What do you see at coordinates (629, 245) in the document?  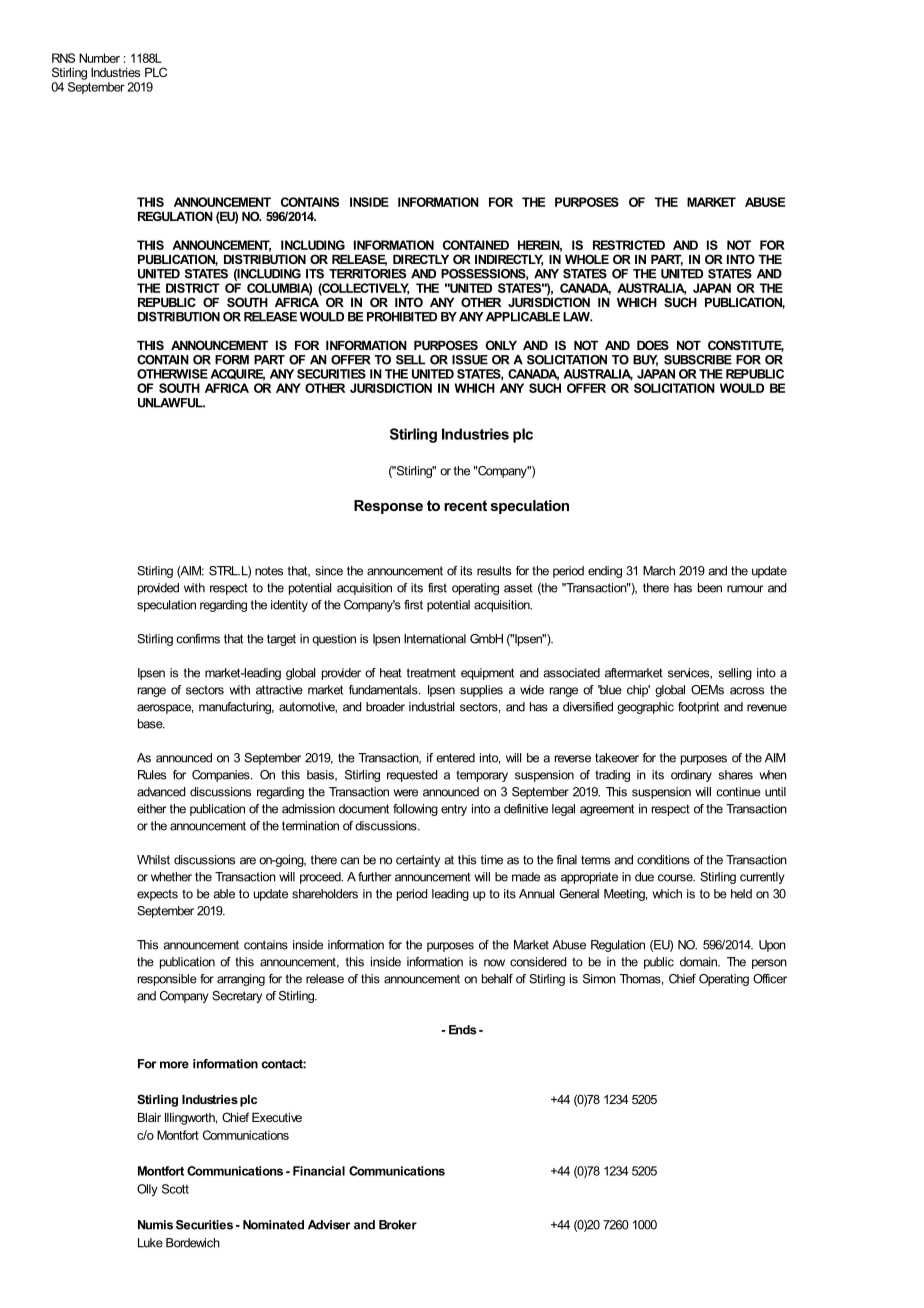 I see `RESTRICTED` at bounding box center [629, 245].
